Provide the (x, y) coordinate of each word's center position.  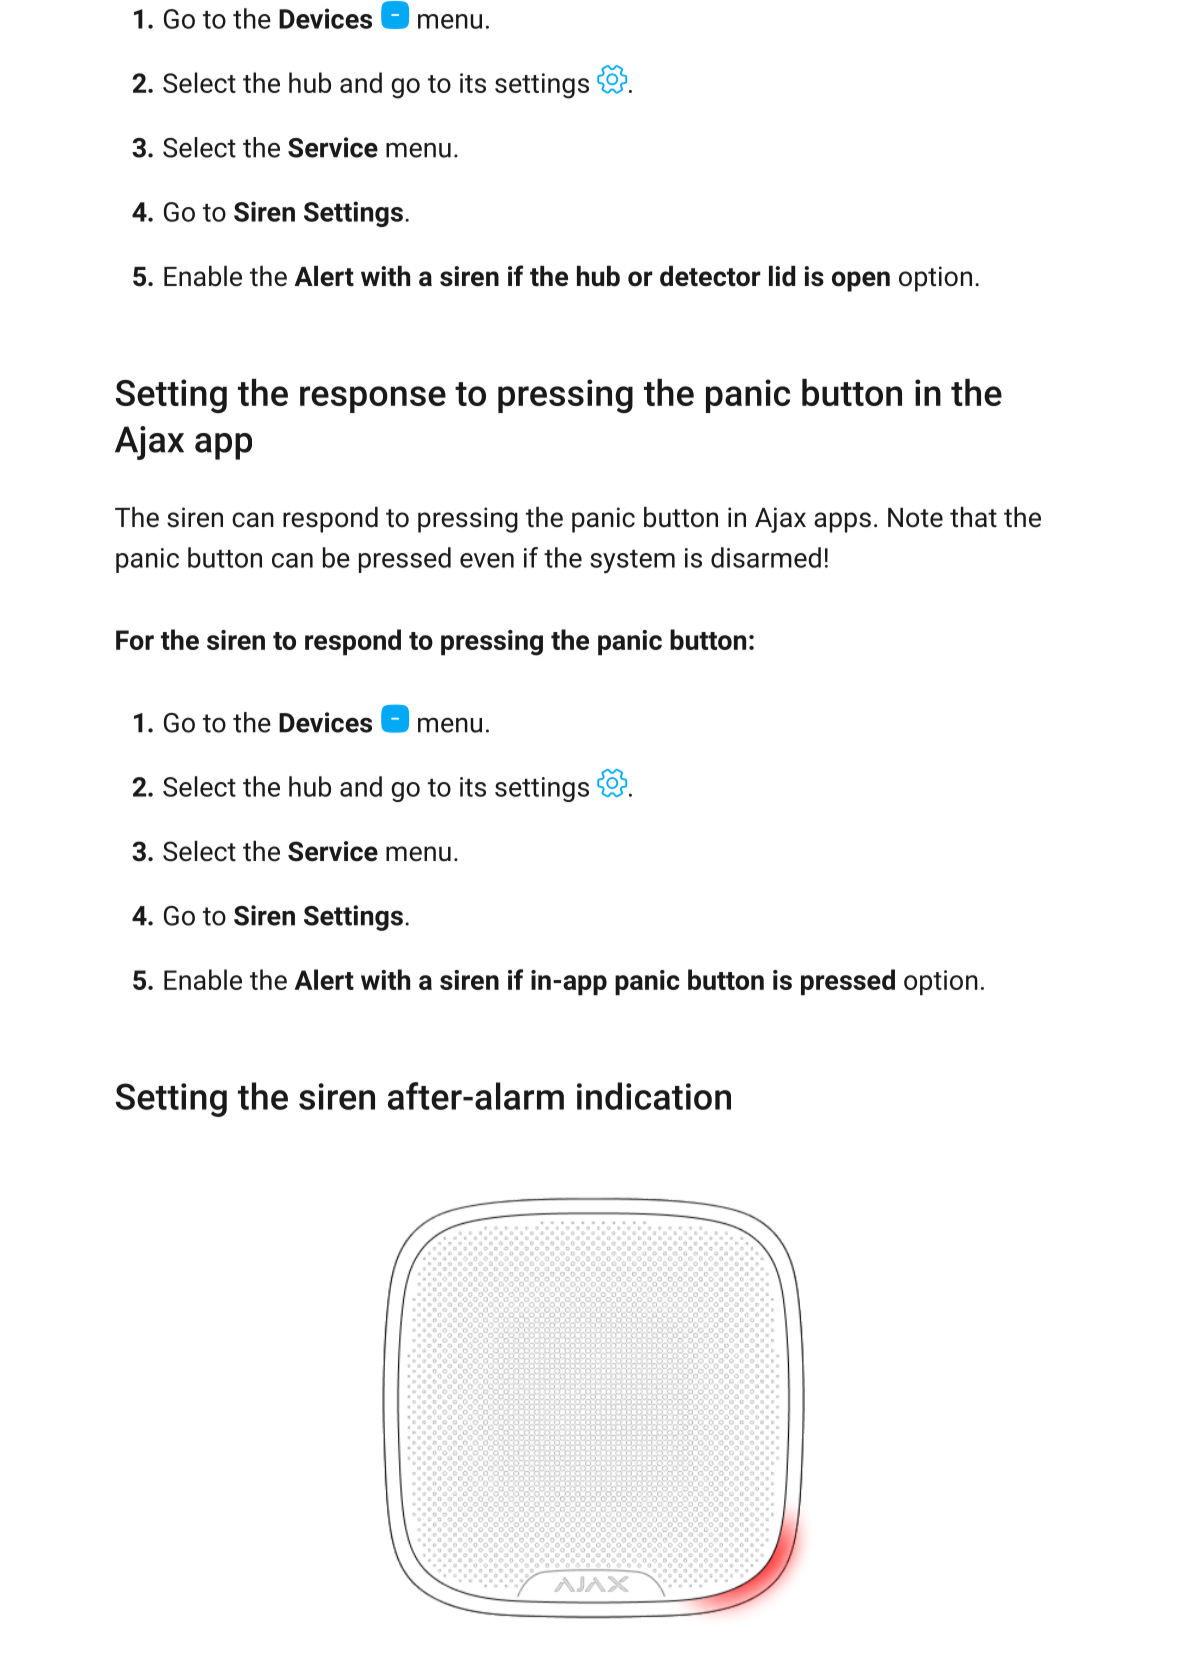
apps (842, 522)
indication (654, 1096)
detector (710, 276)
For (135, 640)
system (632, 562)
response (373, 399)
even (487, 560)
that (973, 517)
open (861, 281)
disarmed (766, 557)
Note (915, 518)
